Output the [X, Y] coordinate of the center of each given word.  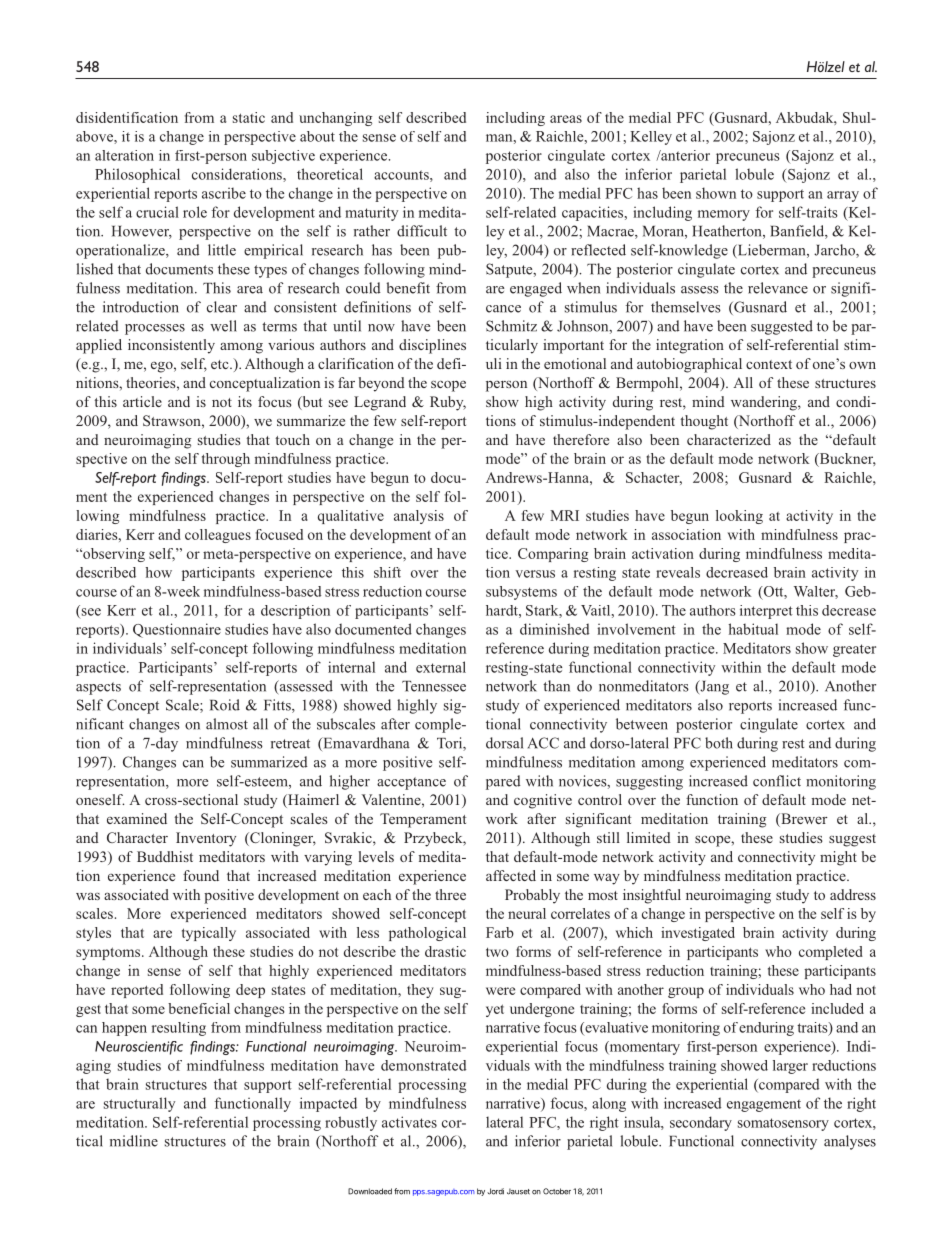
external [441, 667]
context [769, 364]
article [142, 401]
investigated [698, 934]
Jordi [495, 1191]
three [450, 894]
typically [209, 934]
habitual [753, 629]
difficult [422, 231]
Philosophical [137, 175]
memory [724, 215]
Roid [225, 705]
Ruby [448, 403]
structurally [139, 1104]
